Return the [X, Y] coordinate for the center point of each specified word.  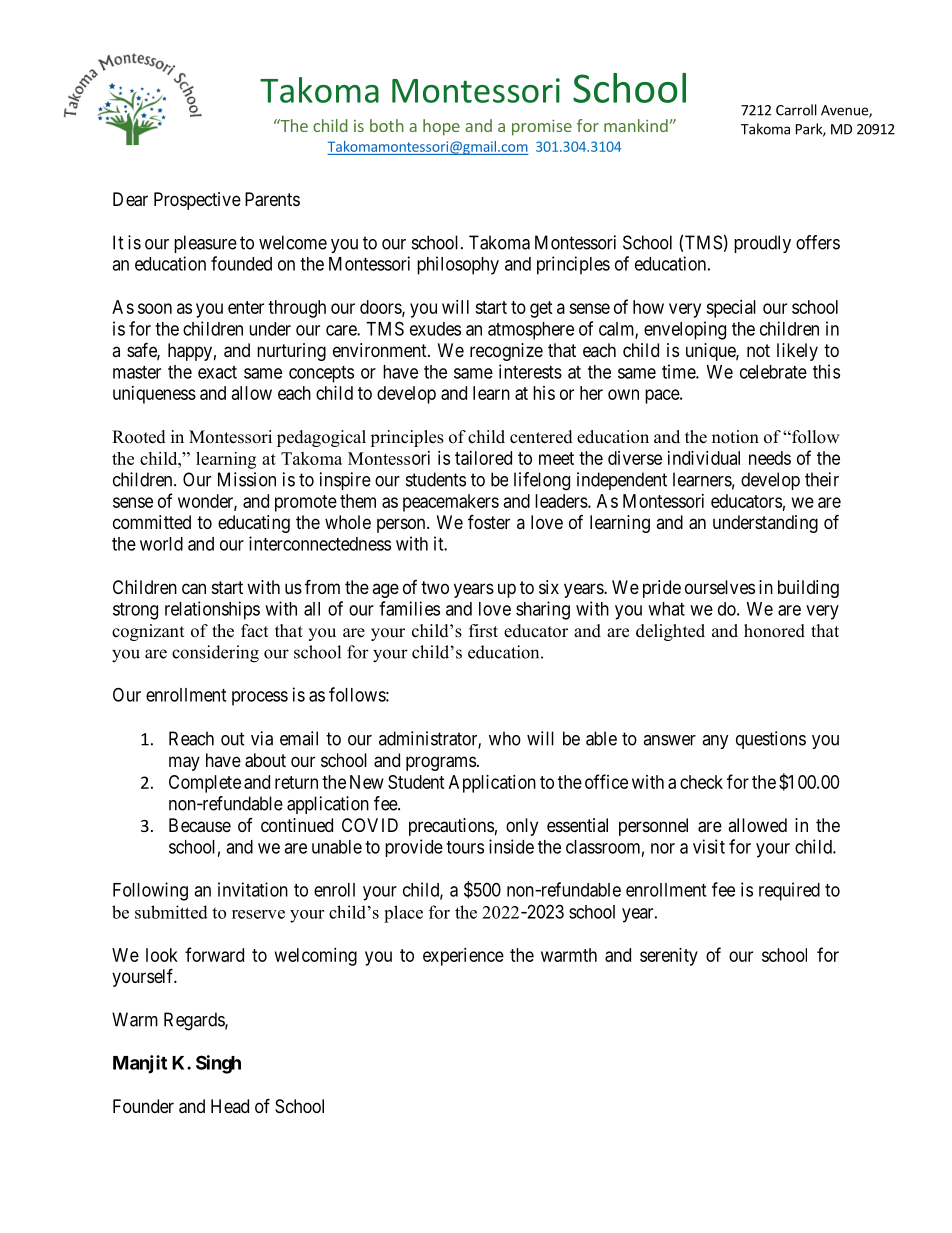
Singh [218, 1064]
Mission [247, 479]
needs [770, 458]
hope [441, 127]
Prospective [197, 201]
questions [771, 740]
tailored [483, 458]
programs [441, 763]
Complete [205, 784]
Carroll [796, 110]
